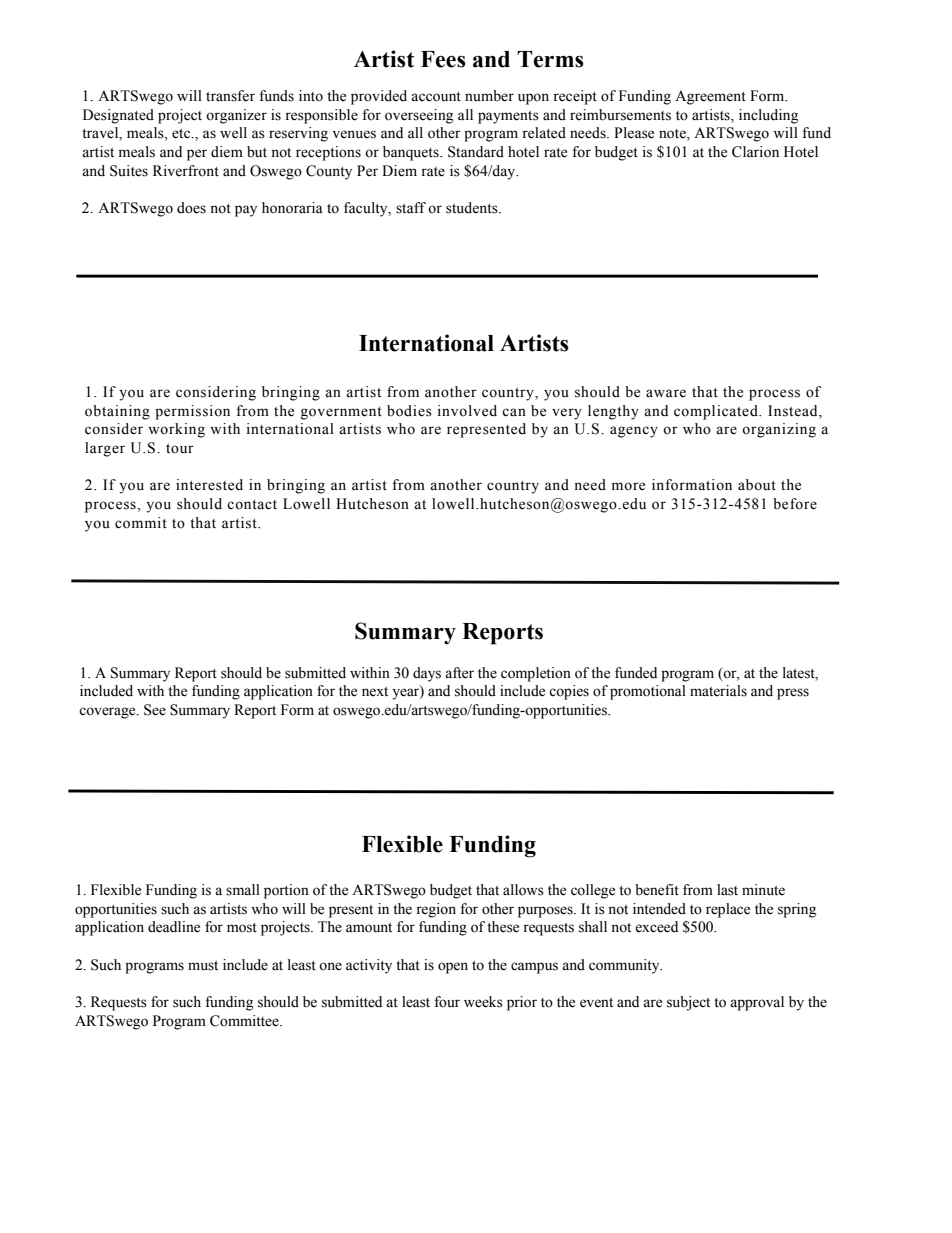 The image size is (952, 1233). What do you see at coordinates (727, 890) in the screenshot?
I see `last` at bounding box center [727, 890].
